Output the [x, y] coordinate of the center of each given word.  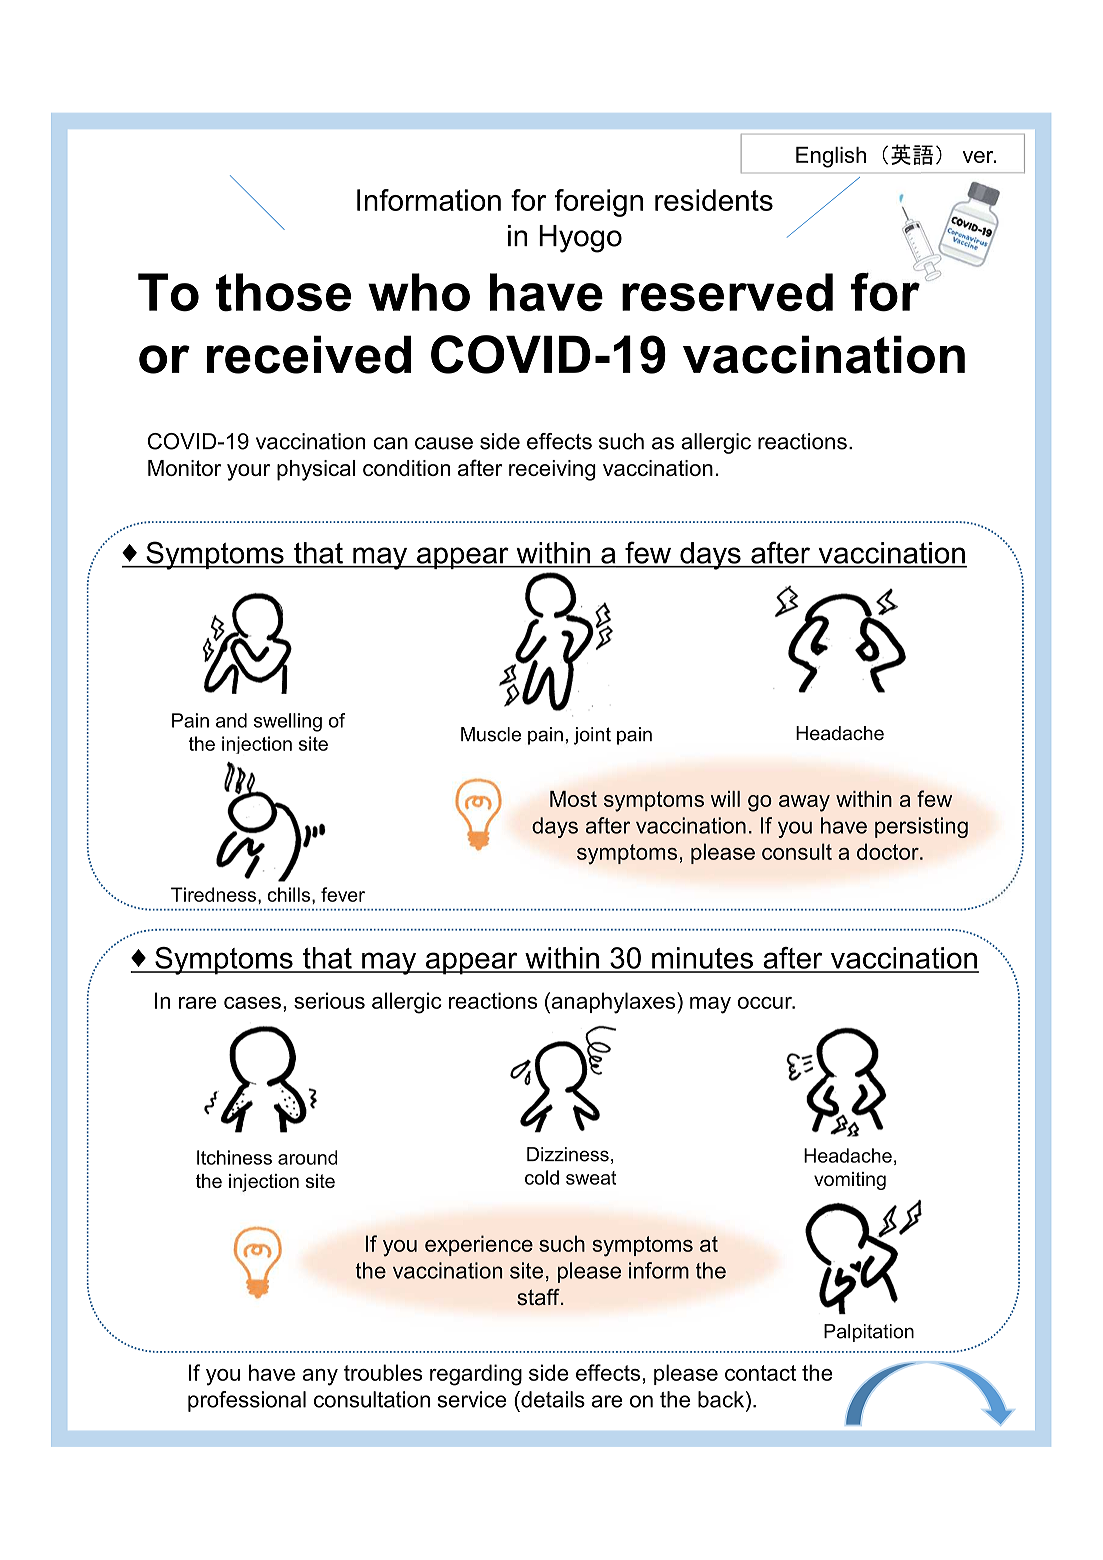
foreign [598, 203]
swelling [288, 722]
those [283, 292]
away [804, 803]
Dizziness [568, 1154]
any [320, 1377]
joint [592, 736]
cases [252, 1003]
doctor [889, 851]
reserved [727, 292]
